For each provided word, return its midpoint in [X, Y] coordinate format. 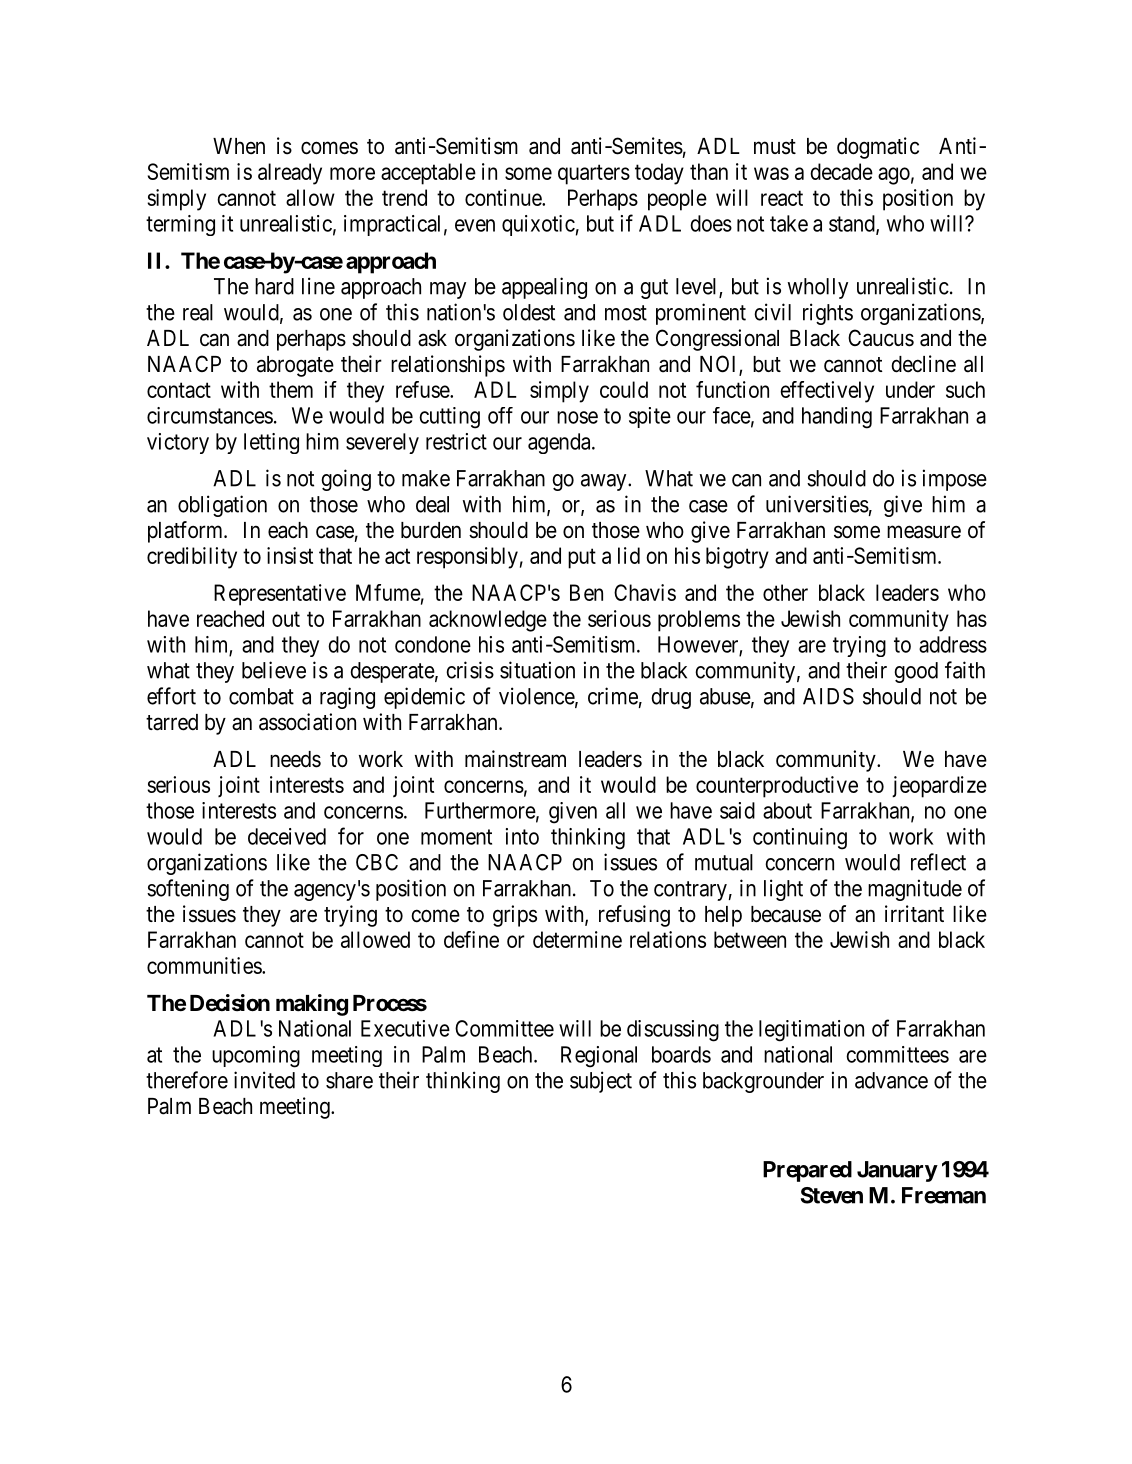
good [916, 672]
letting [271, 443]
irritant [914, 914]
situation [537, 670]
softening [188, 890]
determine [577, 939]
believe [274, 670]
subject [601, 1082]
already [290, 174]
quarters [594, 174]
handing [837, 418]
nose [577, 417]
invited [264, 1080]
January [897, 1171]
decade [841, 171]
